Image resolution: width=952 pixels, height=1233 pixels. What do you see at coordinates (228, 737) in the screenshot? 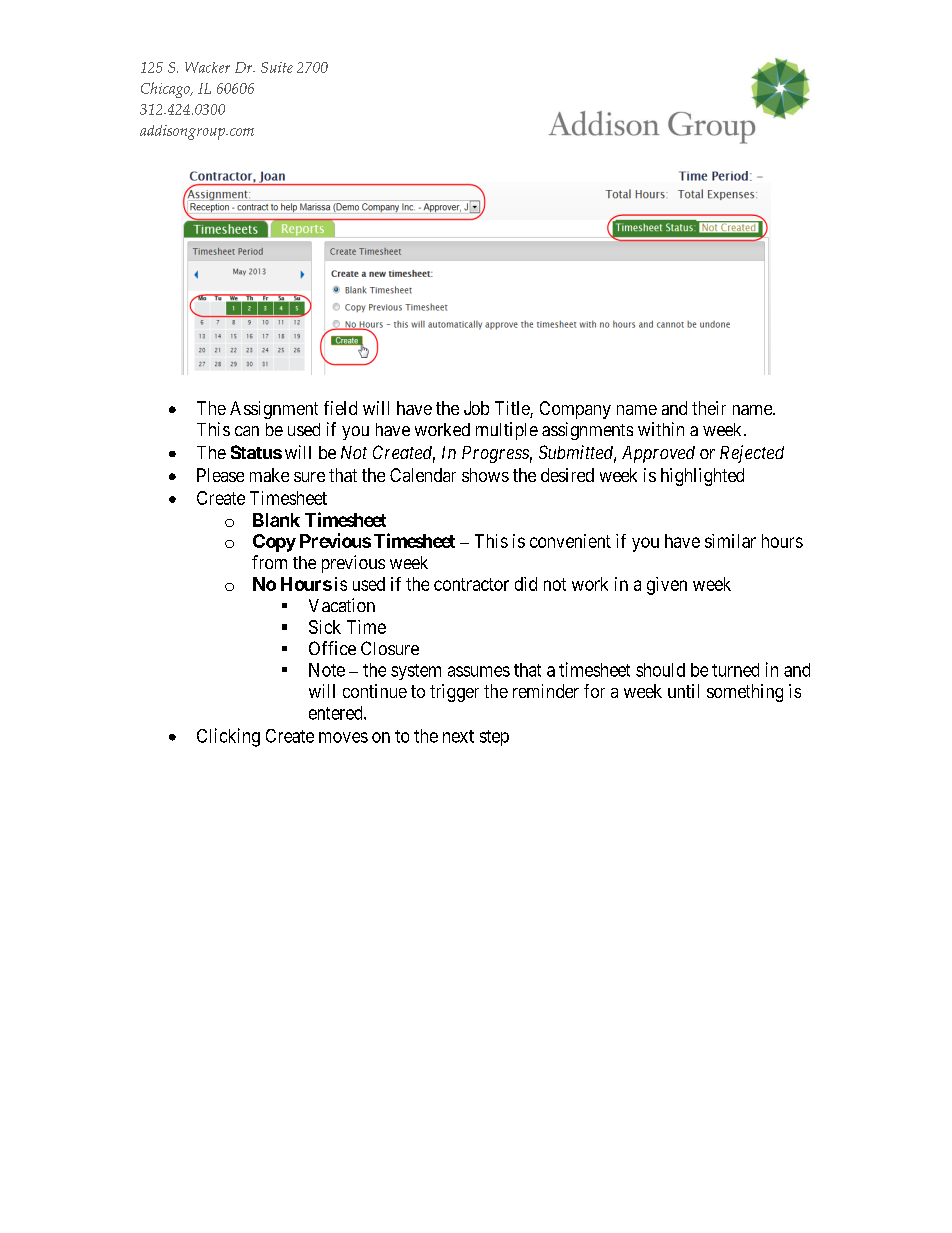
I see `Clicking` at bounding box center [228, 737].
